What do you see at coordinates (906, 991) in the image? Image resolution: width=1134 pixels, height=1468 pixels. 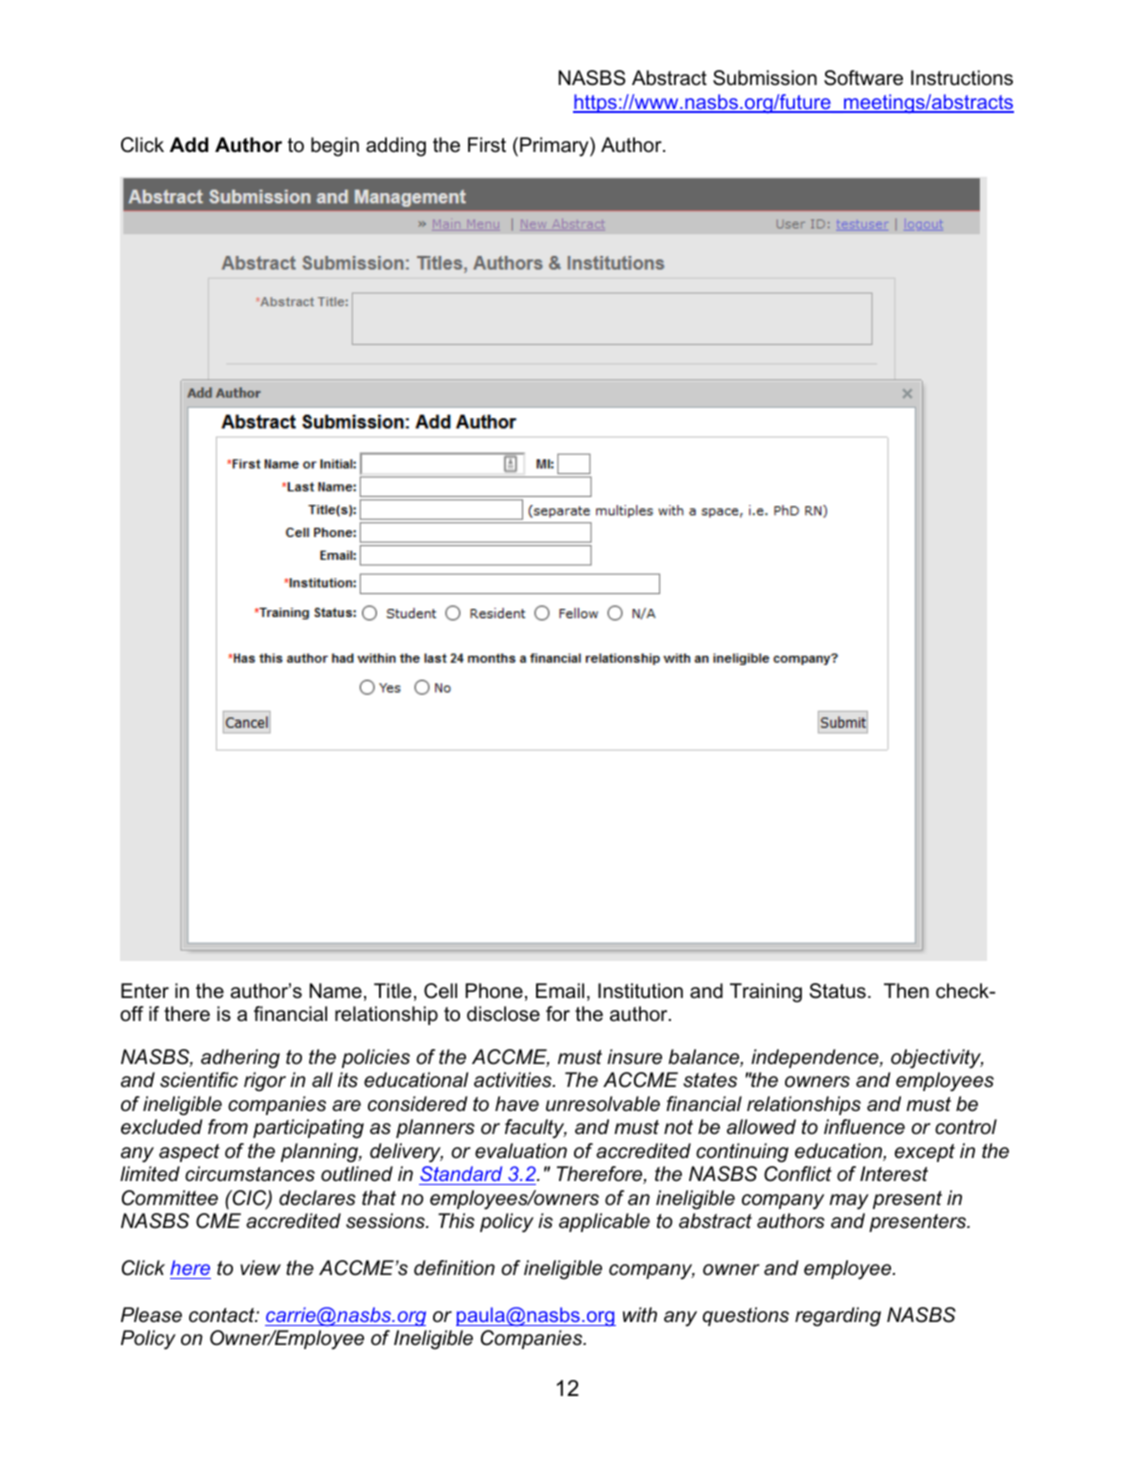 I see `Then` at bounding box center [906, 991].
